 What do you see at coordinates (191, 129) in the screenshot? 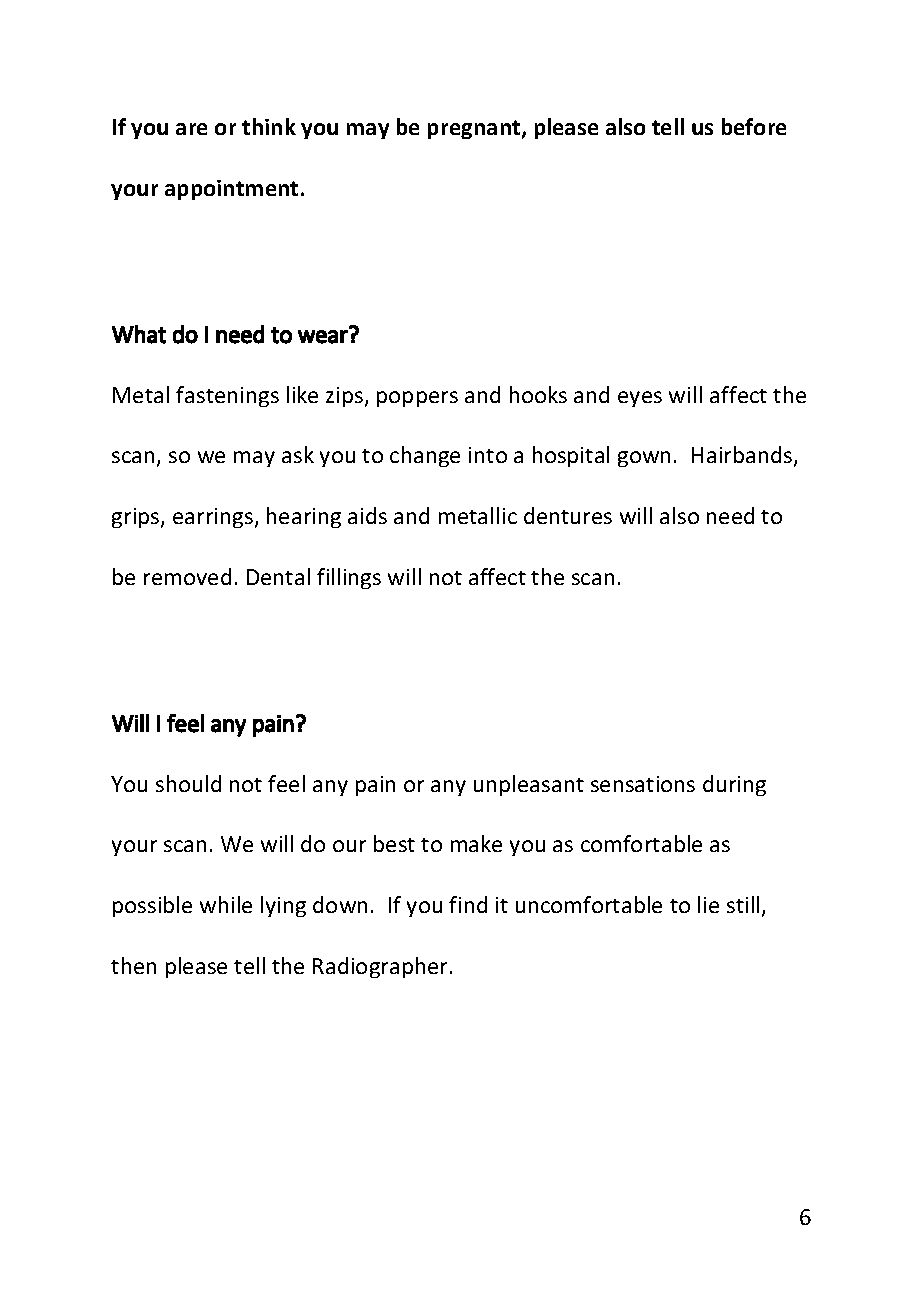
I see `are` at bounding box center [191, 129].
